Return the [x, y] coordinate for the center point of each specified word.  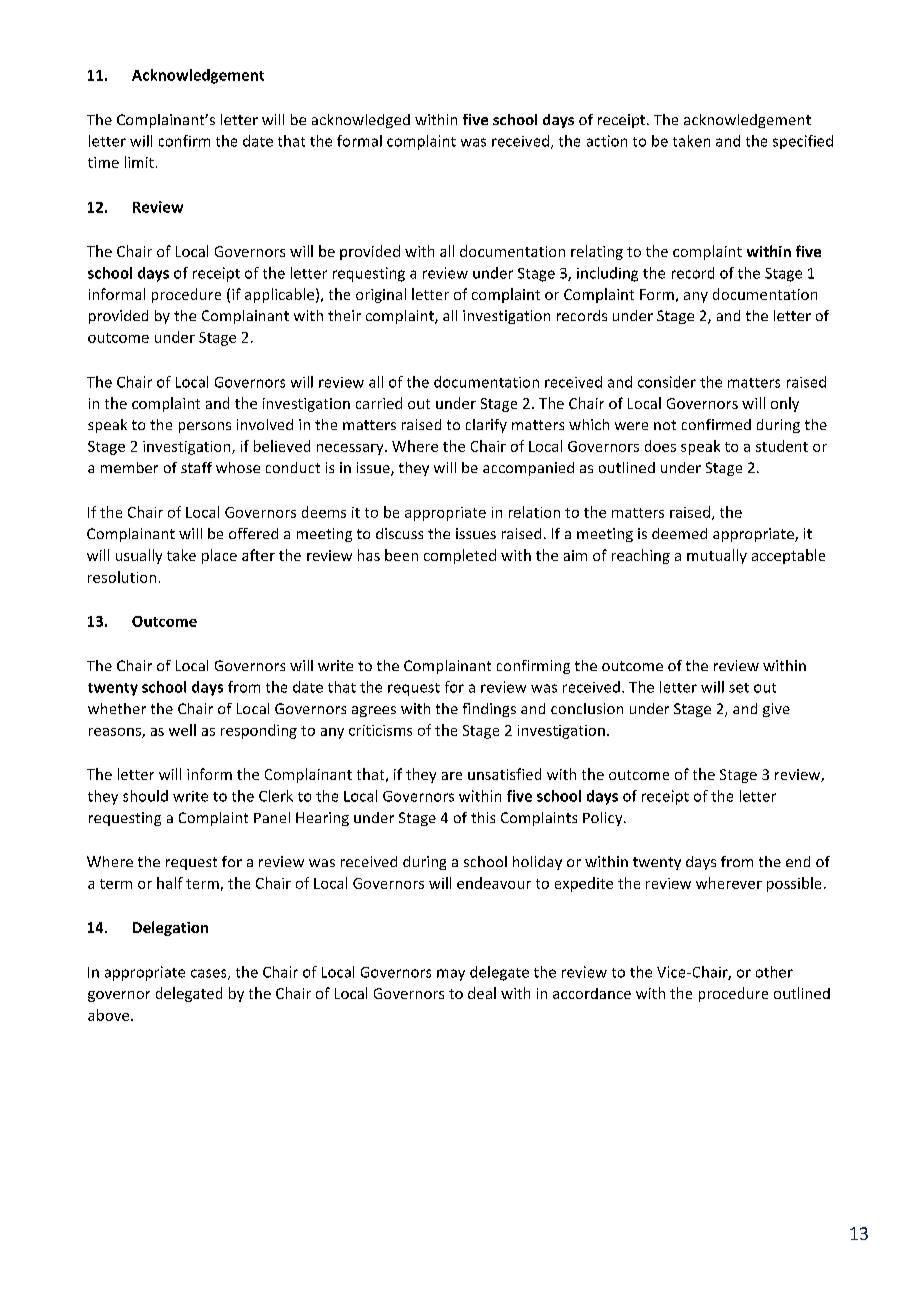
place [219, 556]
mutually [717, 556]
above [110, 1015]
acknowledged [361, 121]
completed [460, 556]
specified [803, 142]
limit [139, 162]
